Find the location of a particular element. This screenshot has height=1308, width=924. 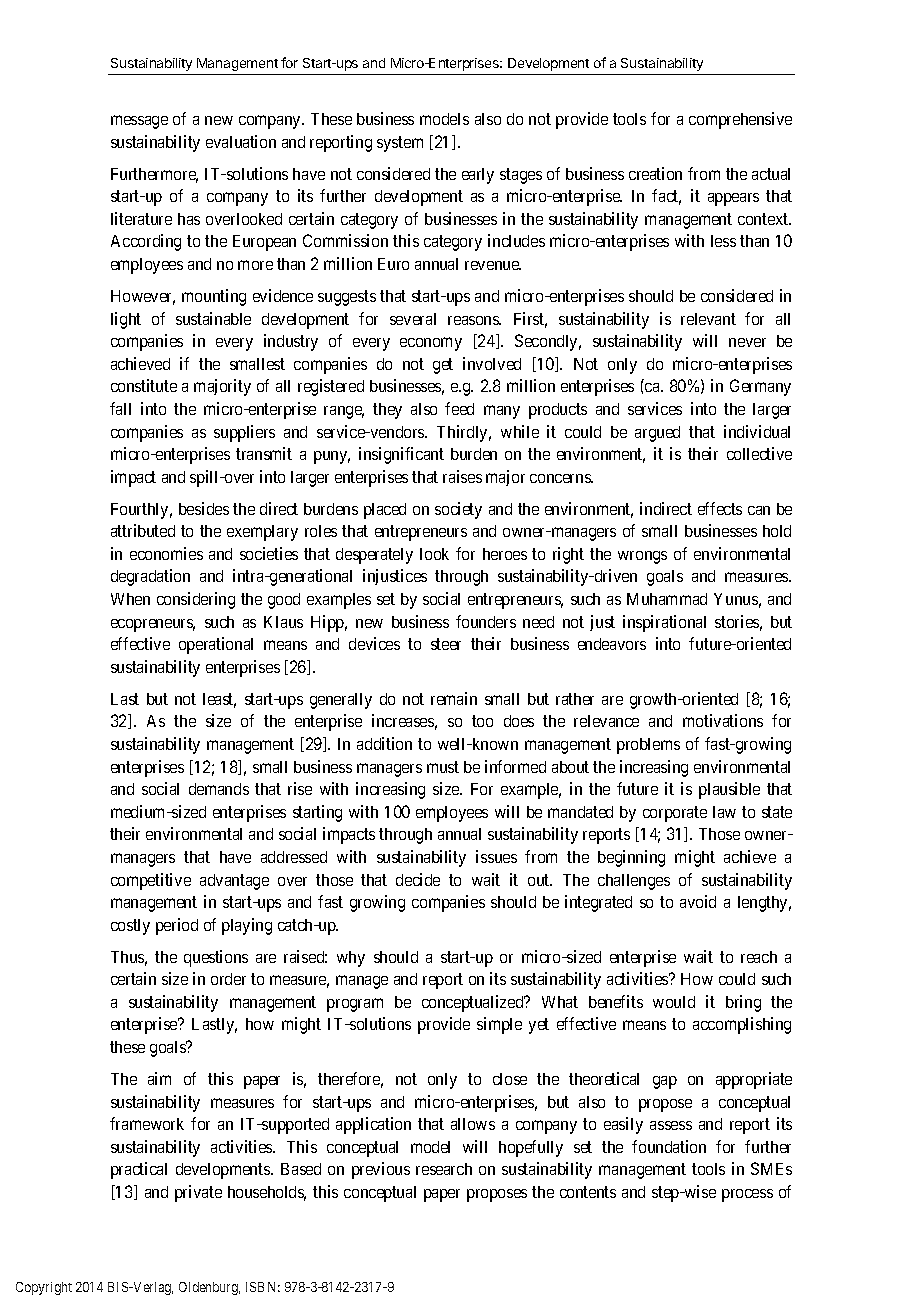

steer is located at coordinates (446, 644).
